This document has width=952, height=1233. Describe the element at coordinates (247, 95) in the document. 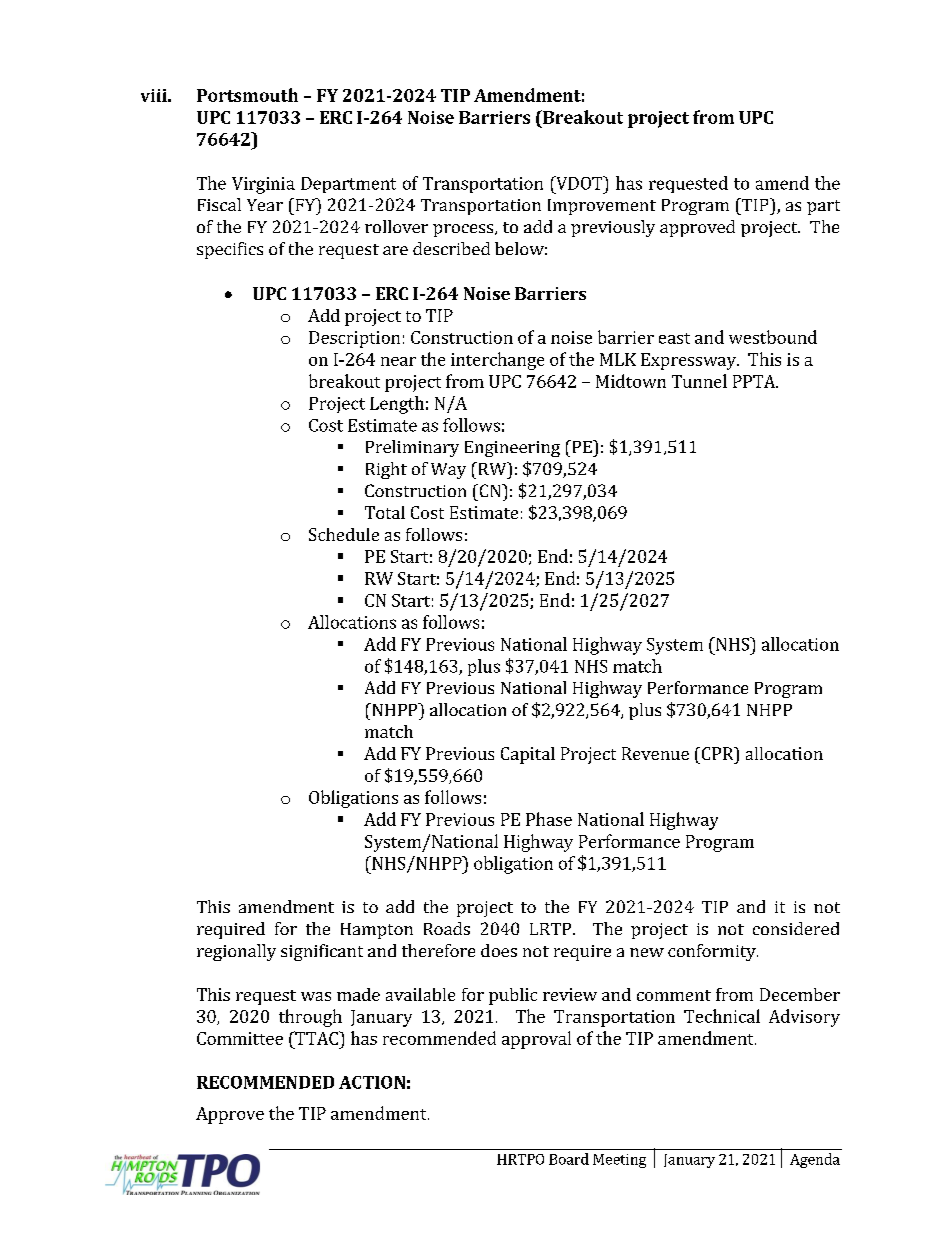

I see `Portsmouth` at that location.
